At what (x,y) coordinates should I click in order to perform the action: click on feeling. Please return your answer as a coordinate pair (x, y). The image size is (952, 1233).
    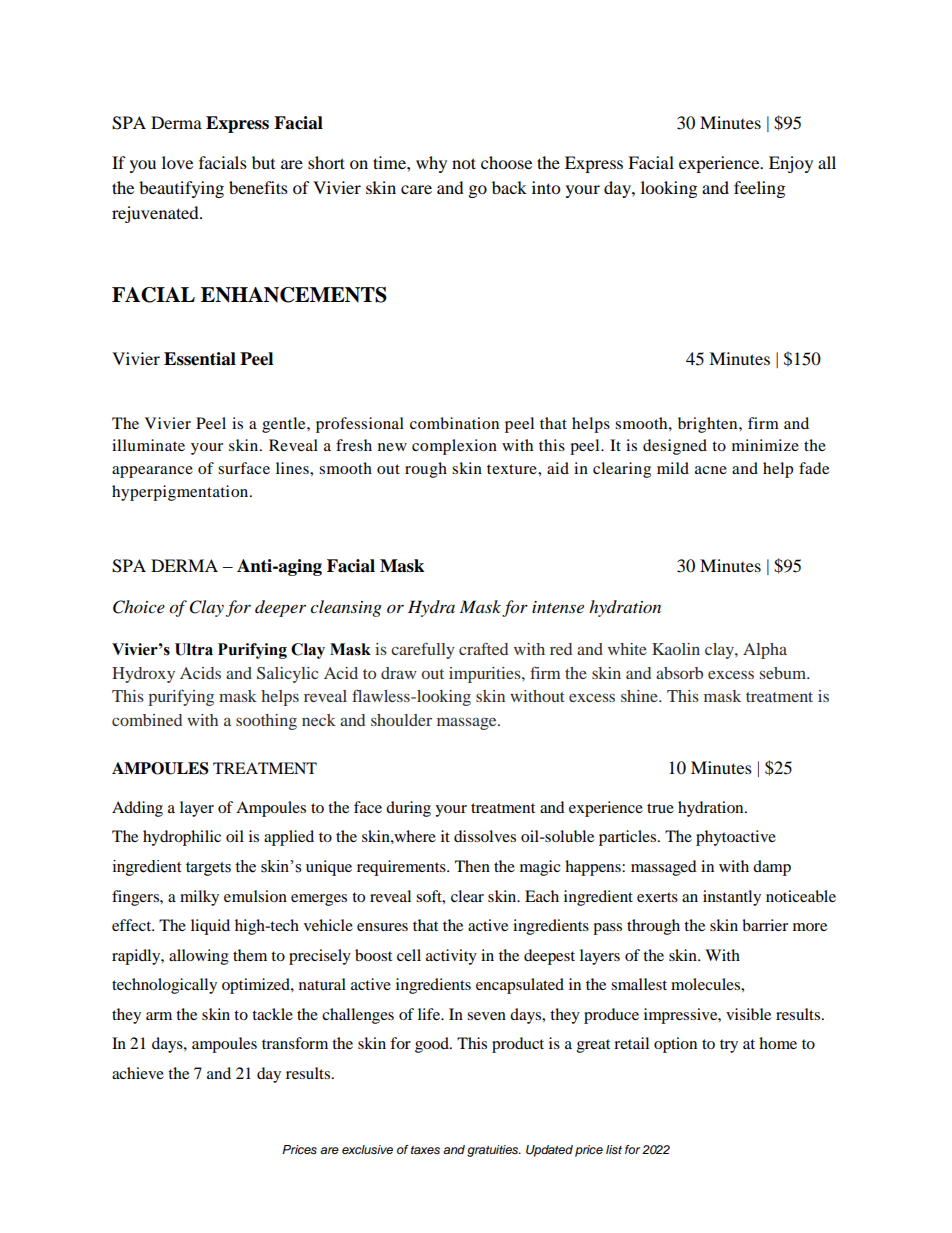
    Looking at the image, I should click on (759, 189).
